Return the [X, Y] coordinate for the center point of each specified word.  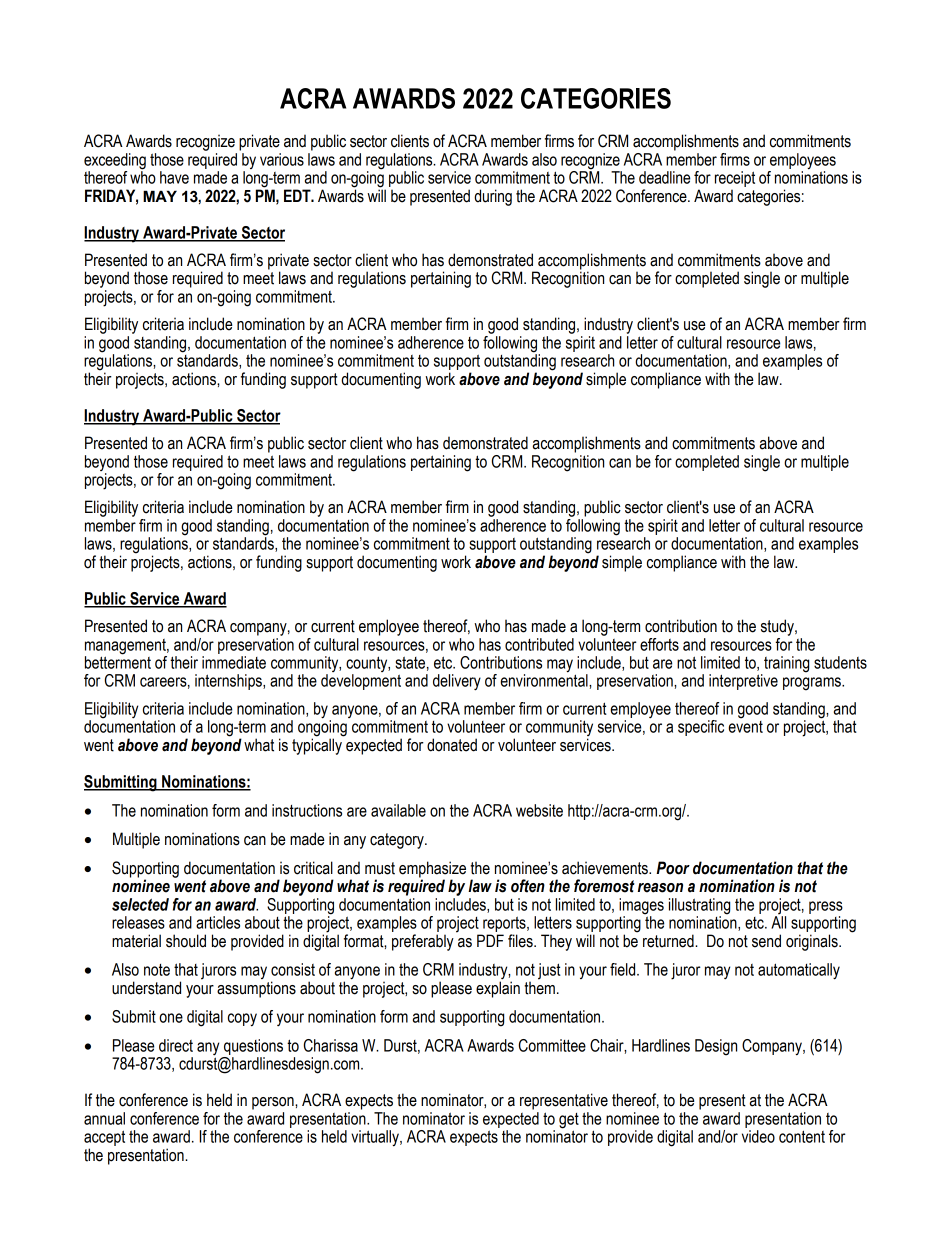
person [274, 1103]
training [785, 665]
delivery [457, 682]
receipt [735, 179]
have [174, 177]
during [493, 197]
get [569, 1122]
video [758, 1136]
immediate [234, 662]
